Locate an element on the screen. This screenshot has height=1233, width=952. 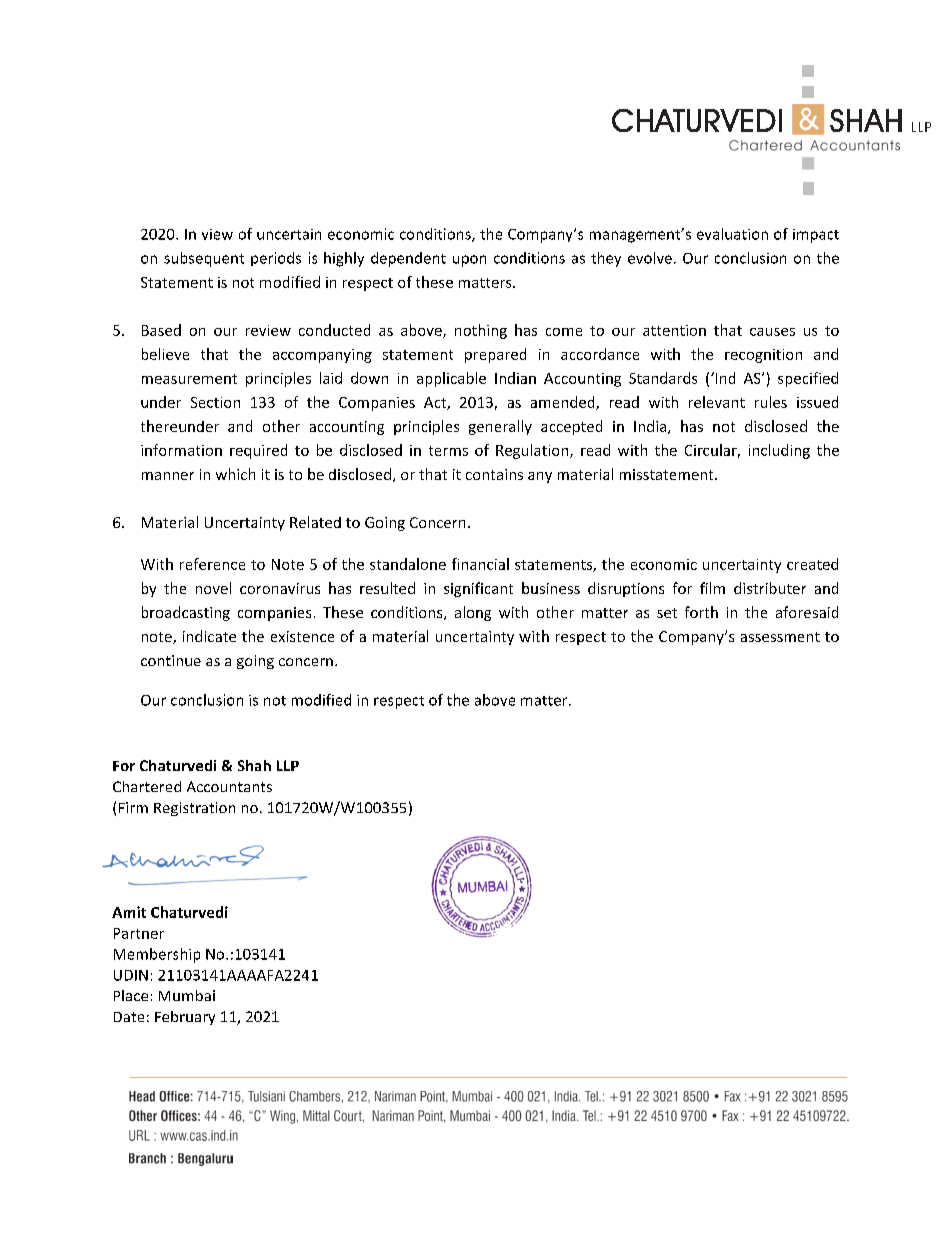
relevant is located at coordinates (717, 402).
